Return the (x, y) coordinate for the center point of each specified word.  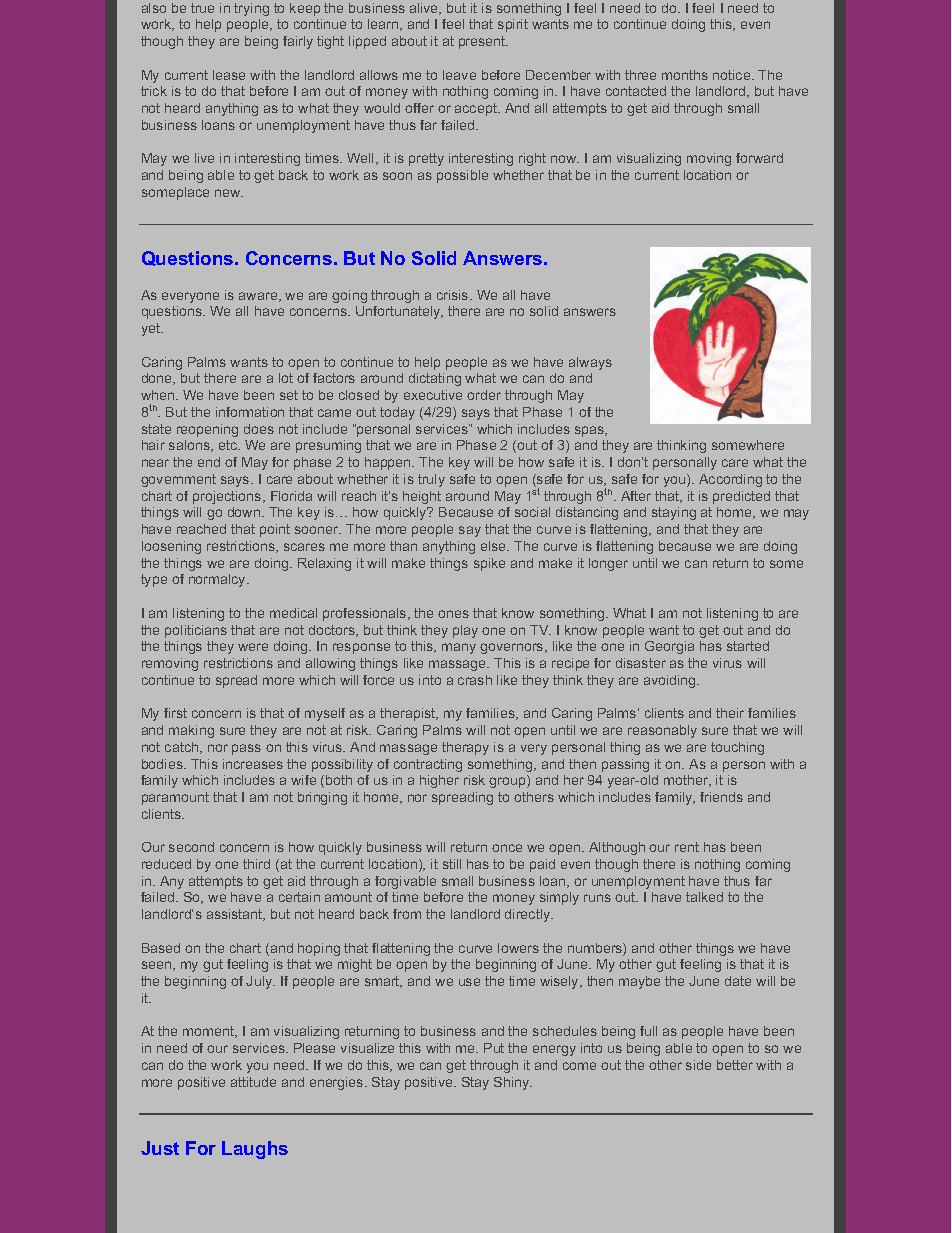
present (483, 42)
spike (489, 564)
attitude (253, 1082)
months (685, 75)
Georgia (669, 647)
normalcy (218, 580)
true (202, 8)
